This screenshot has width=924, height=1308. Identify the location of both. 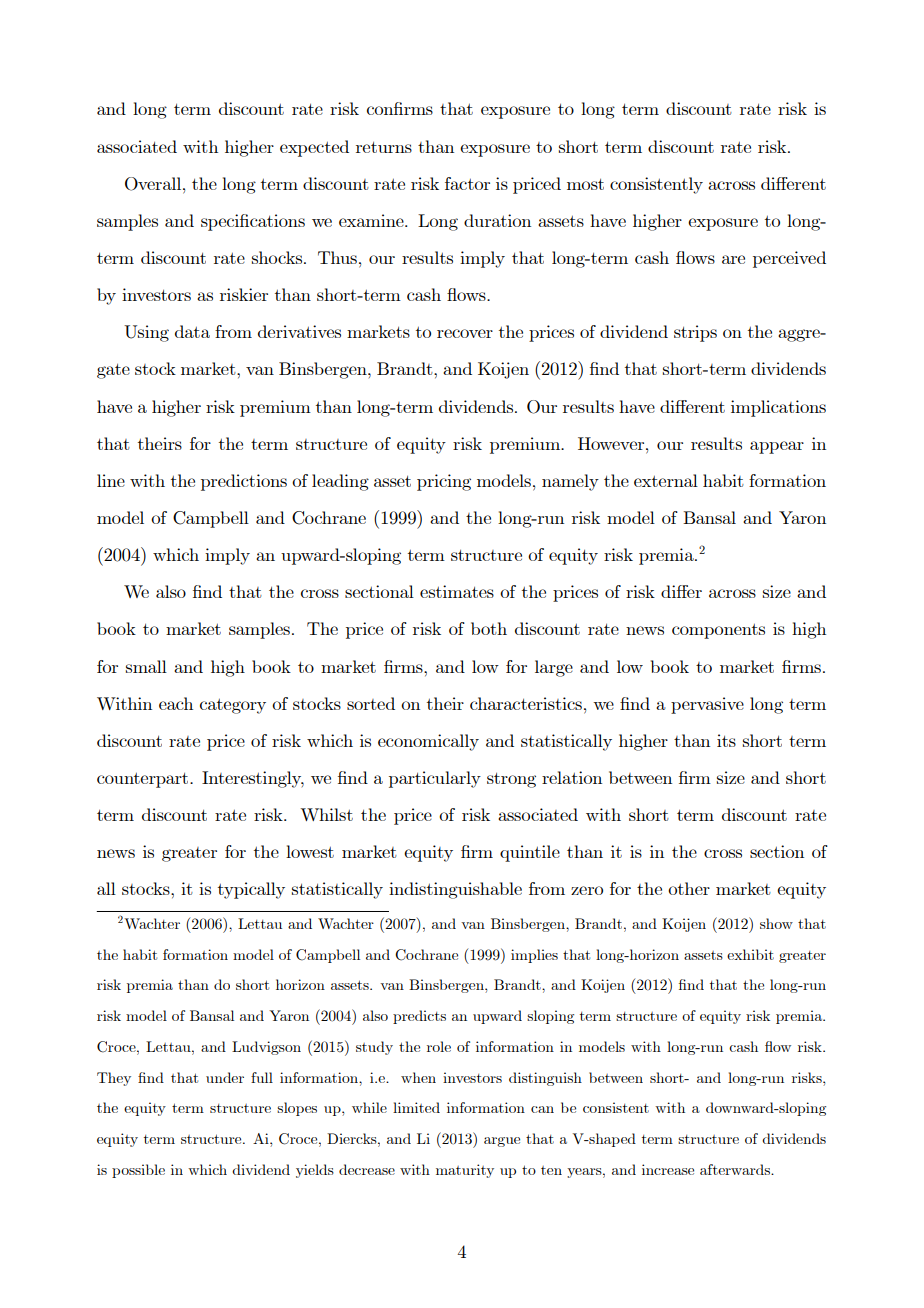
(489, 628).
